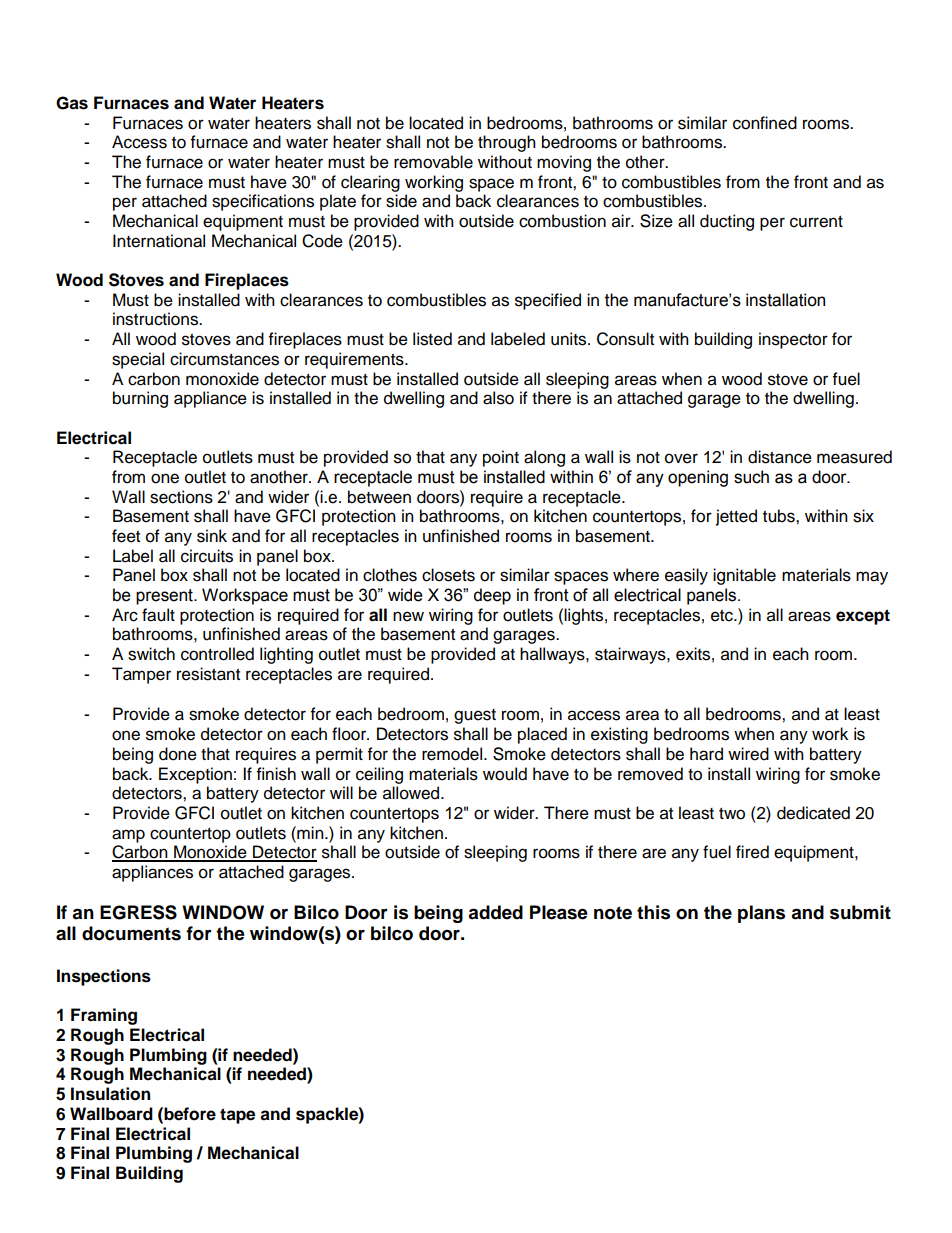  I want to click on remodel, so click(453, 754).
